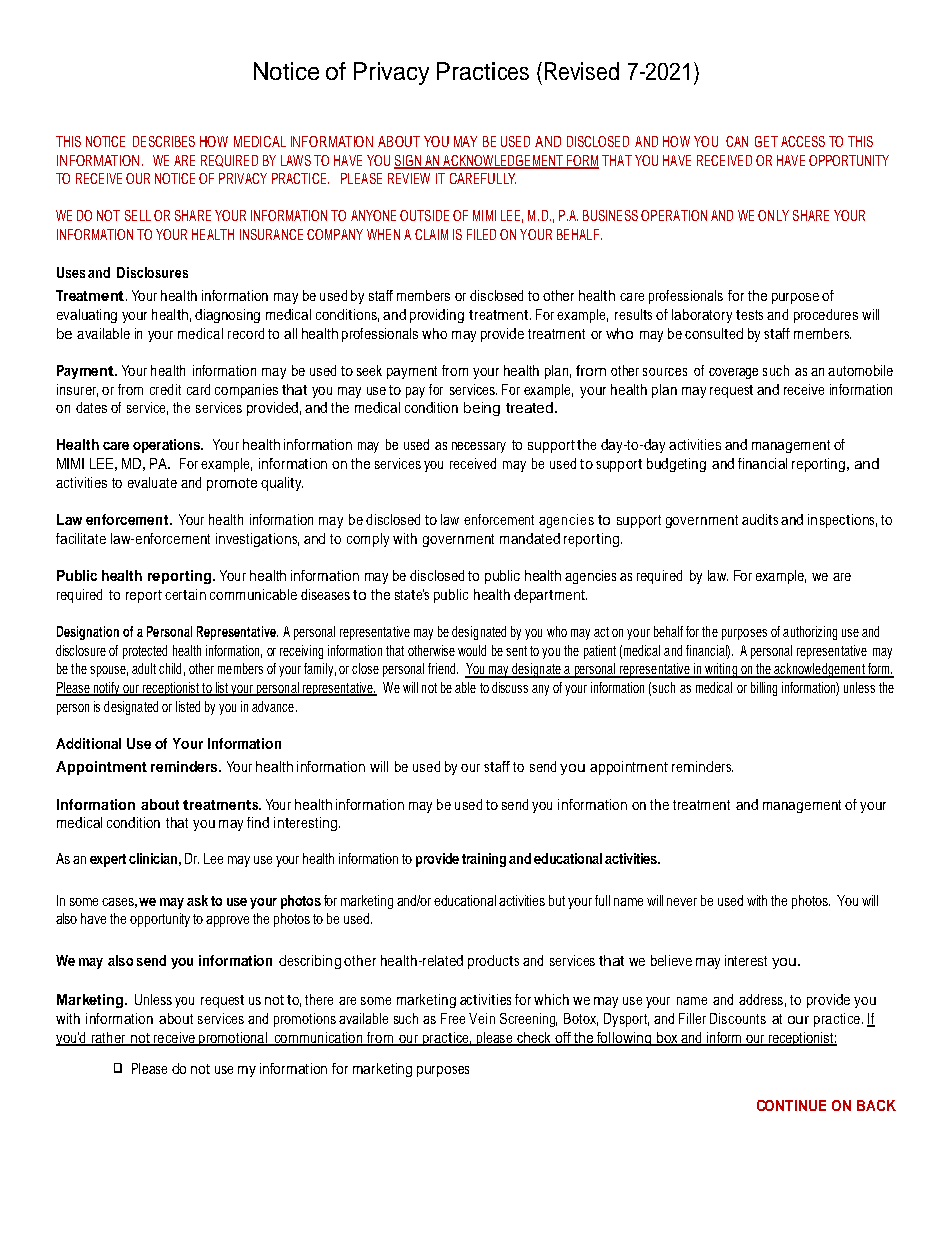 The width and height of the document is (952, 1233). Describe the element at coordinates (534, 1038) in the document. I see `check` at that location.
